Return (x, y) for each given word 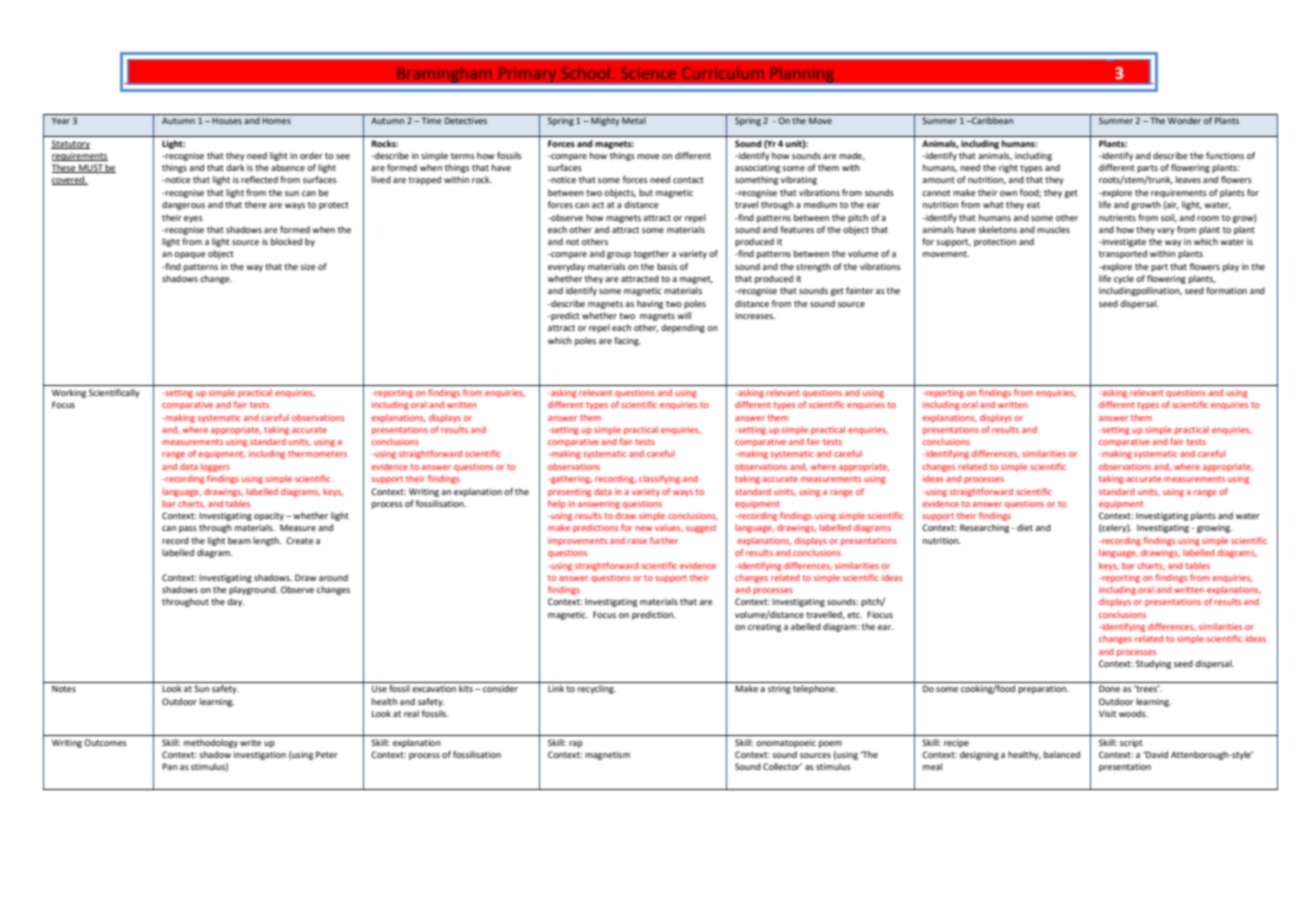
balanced (1062, 754)
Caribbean (991, 120)
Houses (227, 121)
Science (648, 73)
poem (830, 744)
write (250, 742)
